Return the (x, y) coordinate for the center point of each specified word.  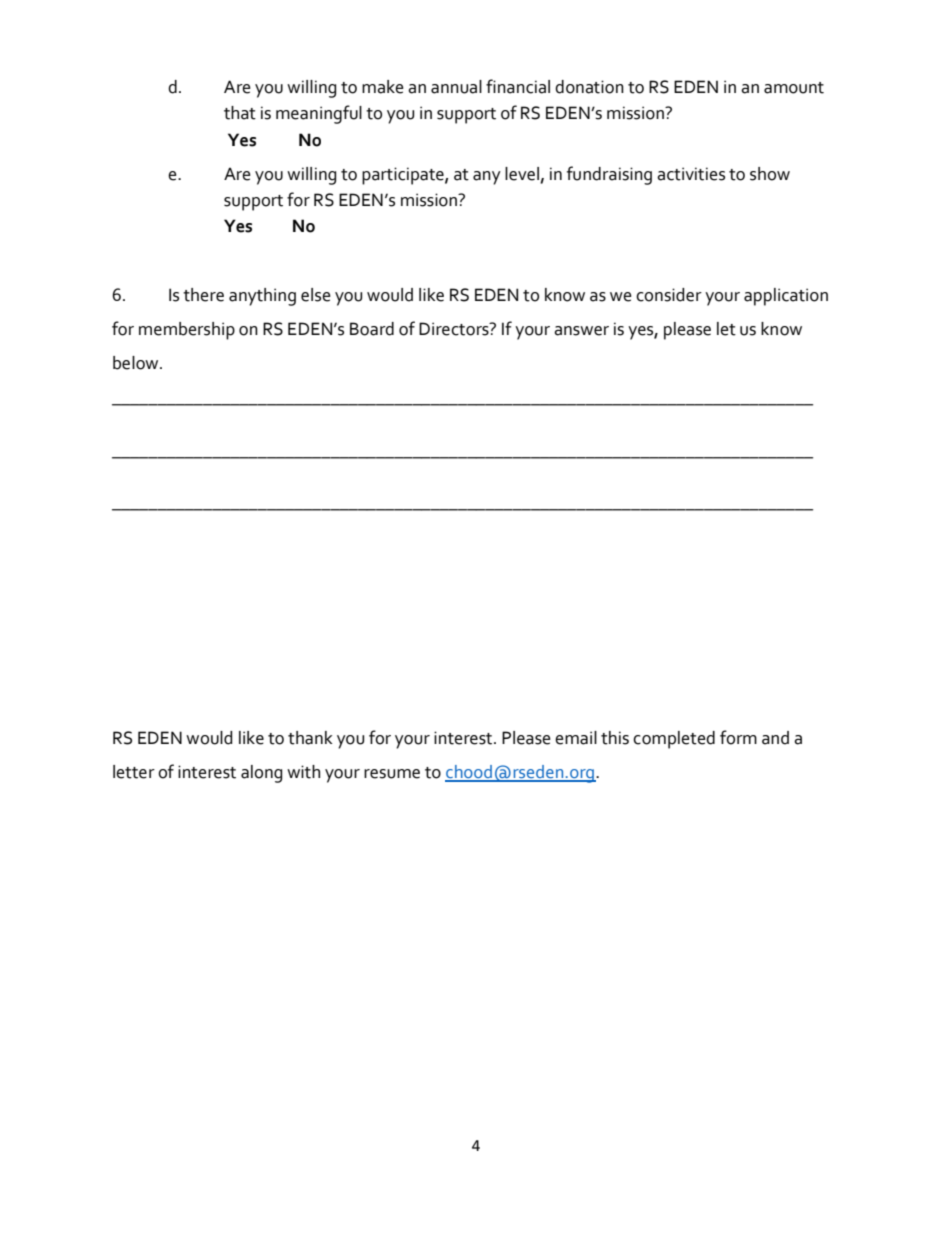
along (261, 774)
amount (794, 88)
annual (456, 87)
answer (581, 331)
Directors (455, 329)
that (240, 113)
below (137, 363)
